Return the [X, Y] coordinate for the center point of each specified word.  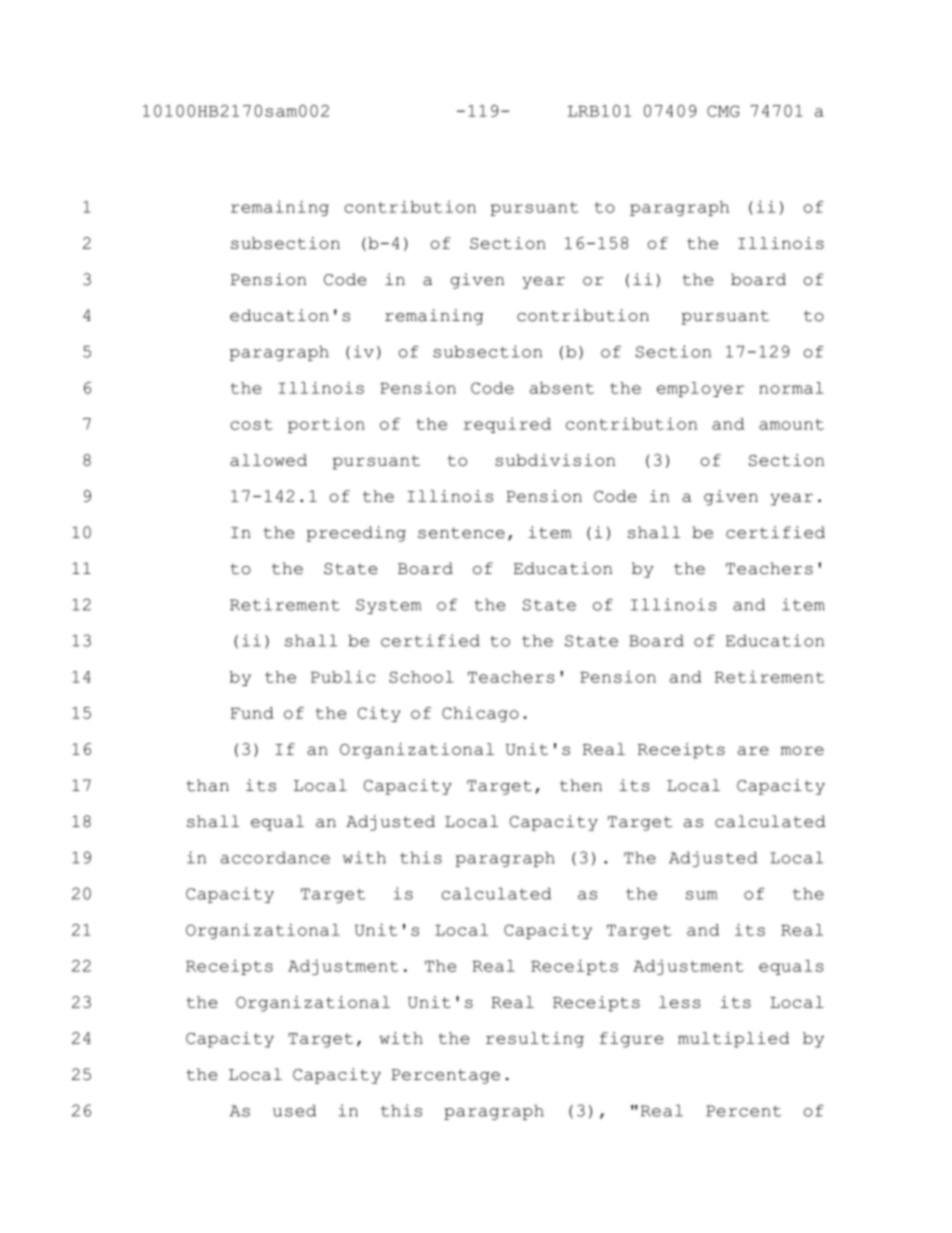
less [680, 1002]
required [507, 425]
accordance [275, 858]
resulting [535, 1040]
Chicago [480, 714]
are [753, 750]
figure [631, 1040]
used [294, 1111]
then [581, 785]
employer [700, 389]
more [802, 750]
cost [252, 424]
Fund [252, 713]
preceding [356, 534]
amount [791, 424]
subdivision [555, 460]
